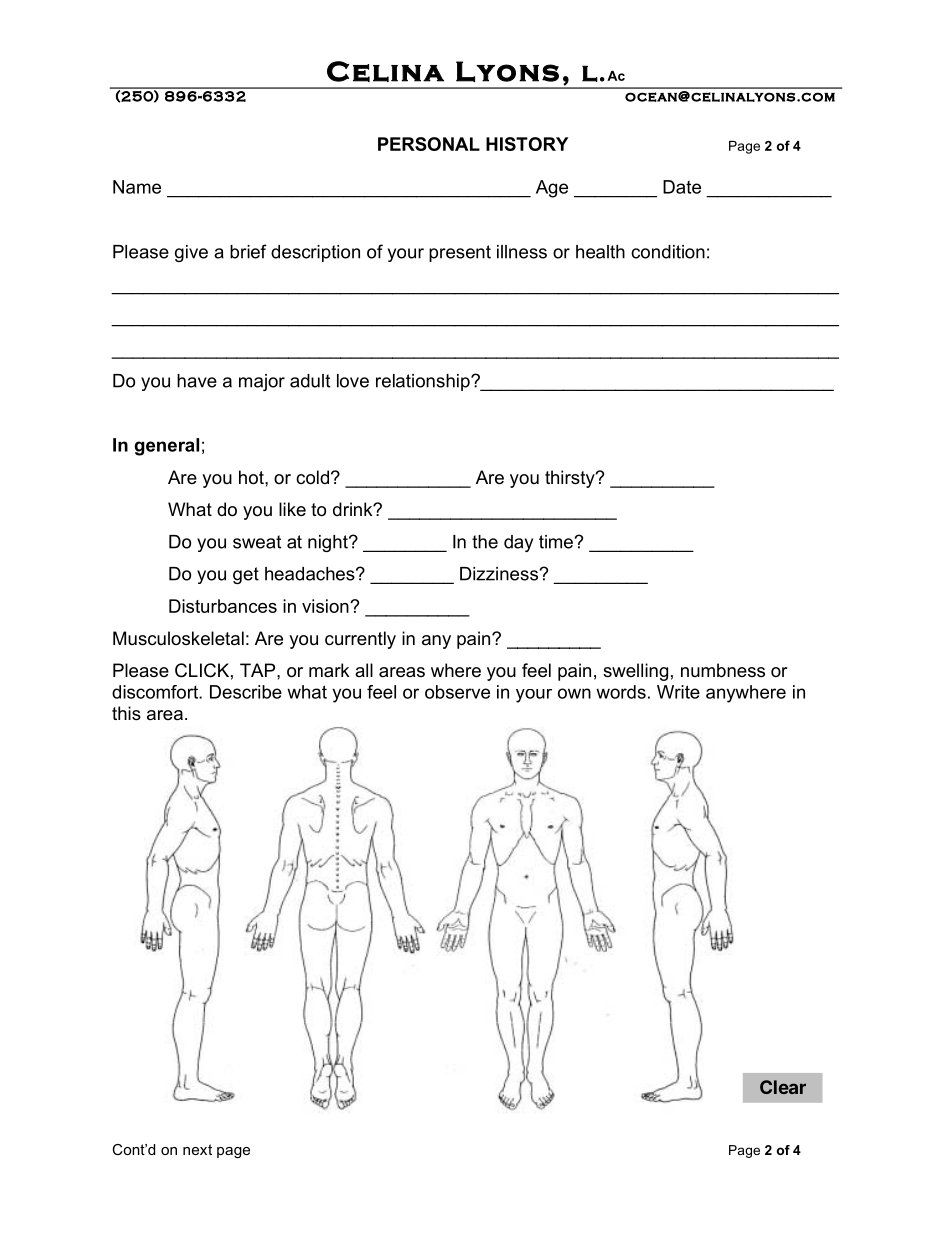 This image has width=952, height=1233. What do you see at coordinates (457, 692) in the image?
I see `observe` at bounding box center [457, 692].
